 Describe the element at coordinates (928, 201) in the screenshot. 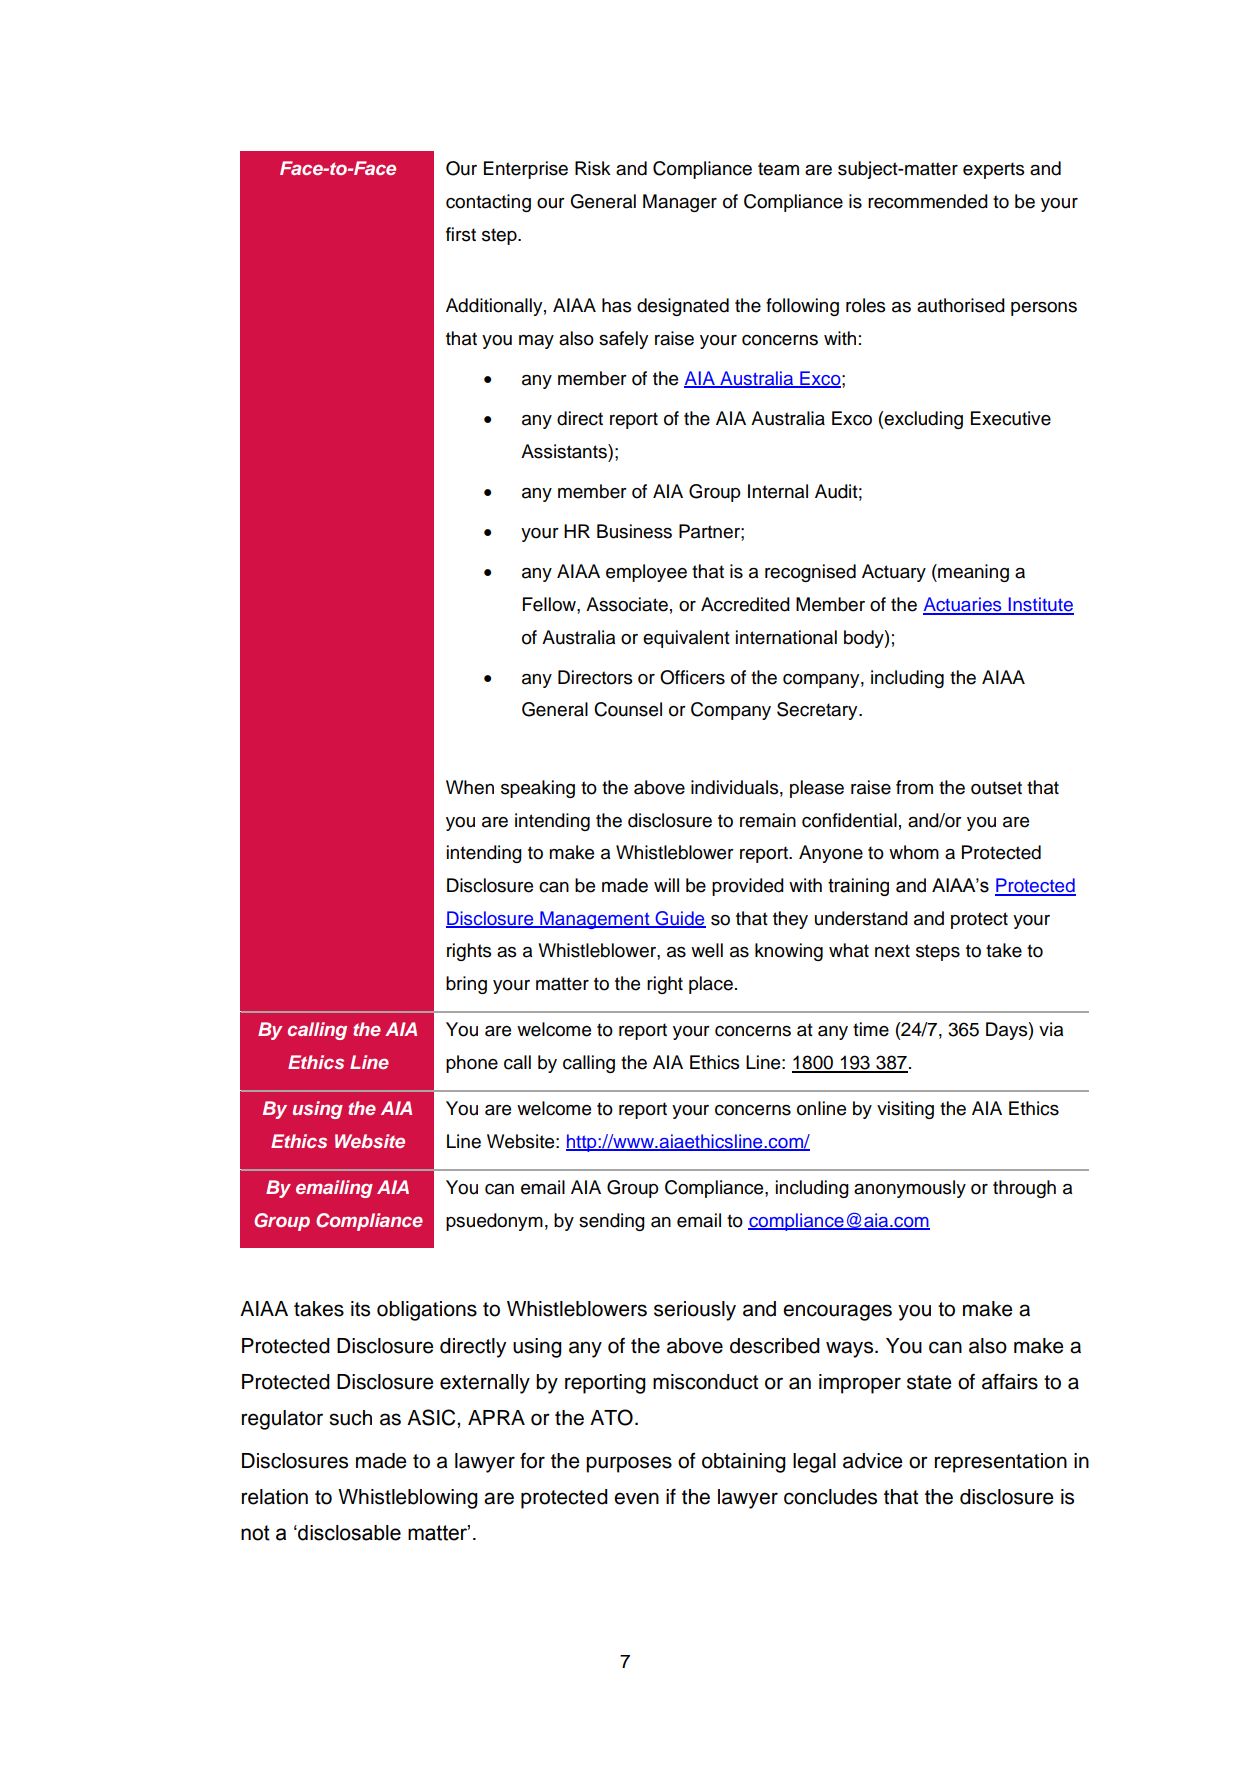

I see `recommended` at that location.
